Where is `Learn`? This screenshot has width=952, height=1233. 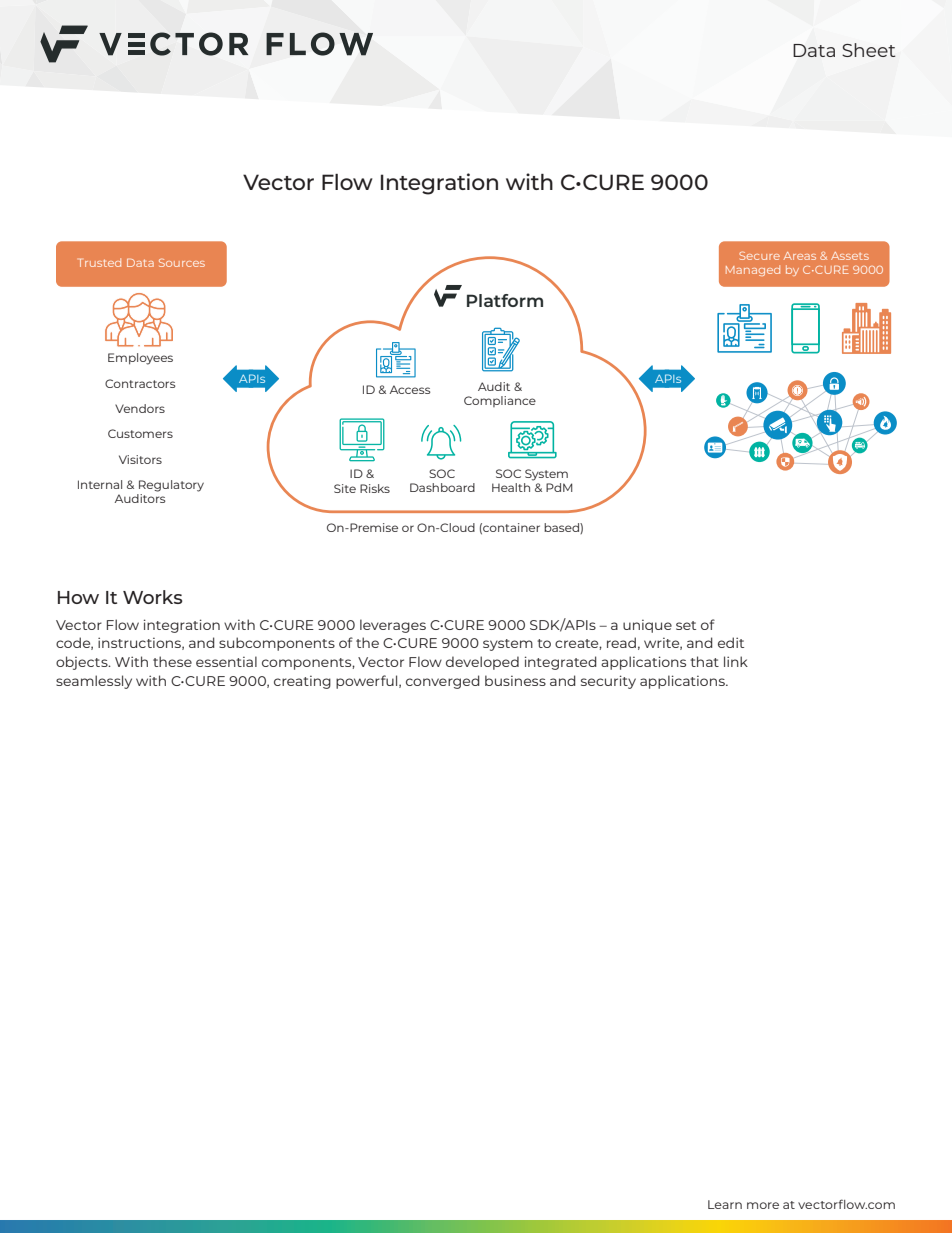 Learn is located at coordinates (725, 1204).
